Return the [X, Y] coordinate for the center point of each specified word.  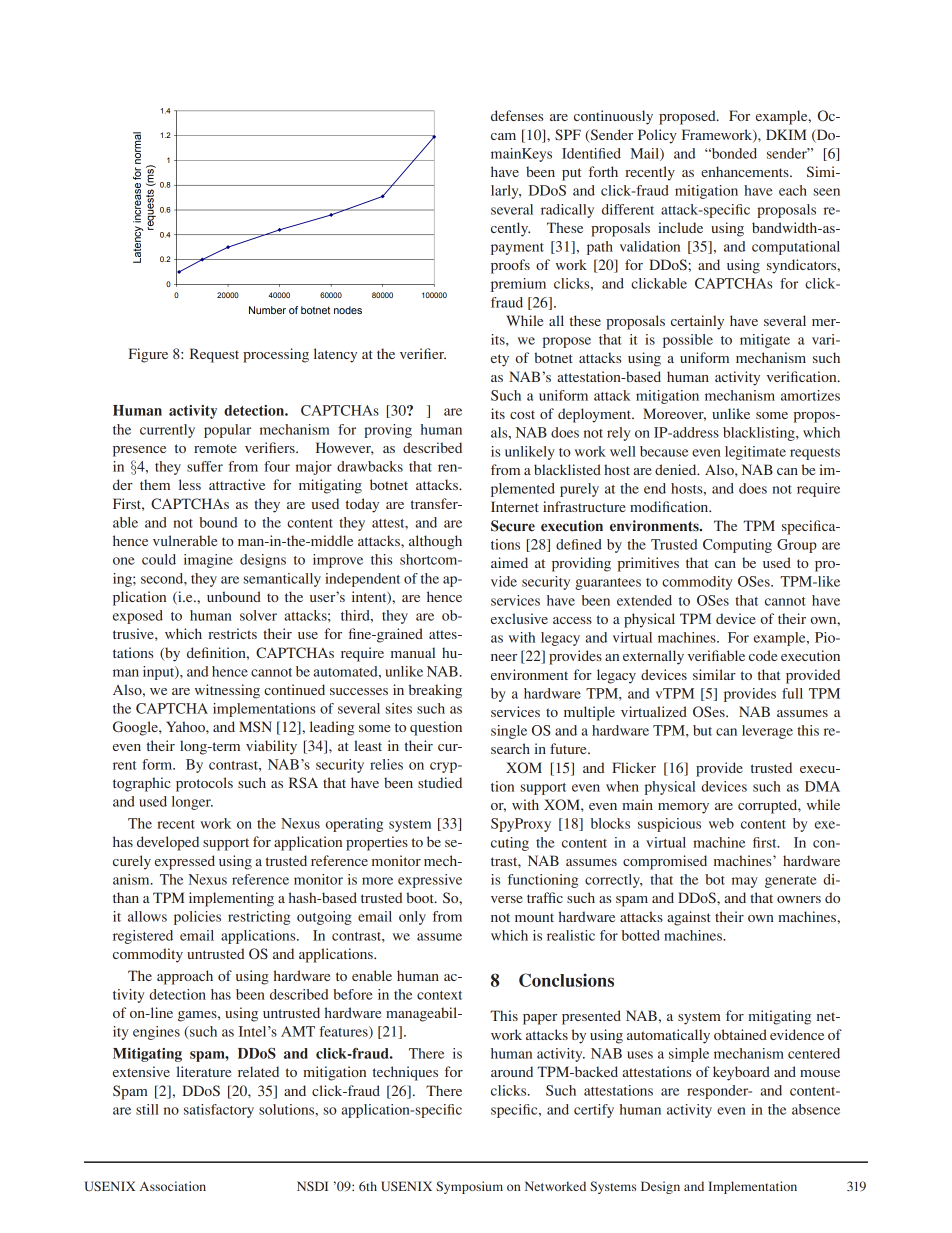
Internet [515, 506]
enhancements [746, 171]
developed [168, 843]
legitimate [755, 453]
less [190, 484]
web [721, 823]
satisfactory [219, 1111]
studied [440, 782]
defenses [517, 115]
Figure [148, 355]
